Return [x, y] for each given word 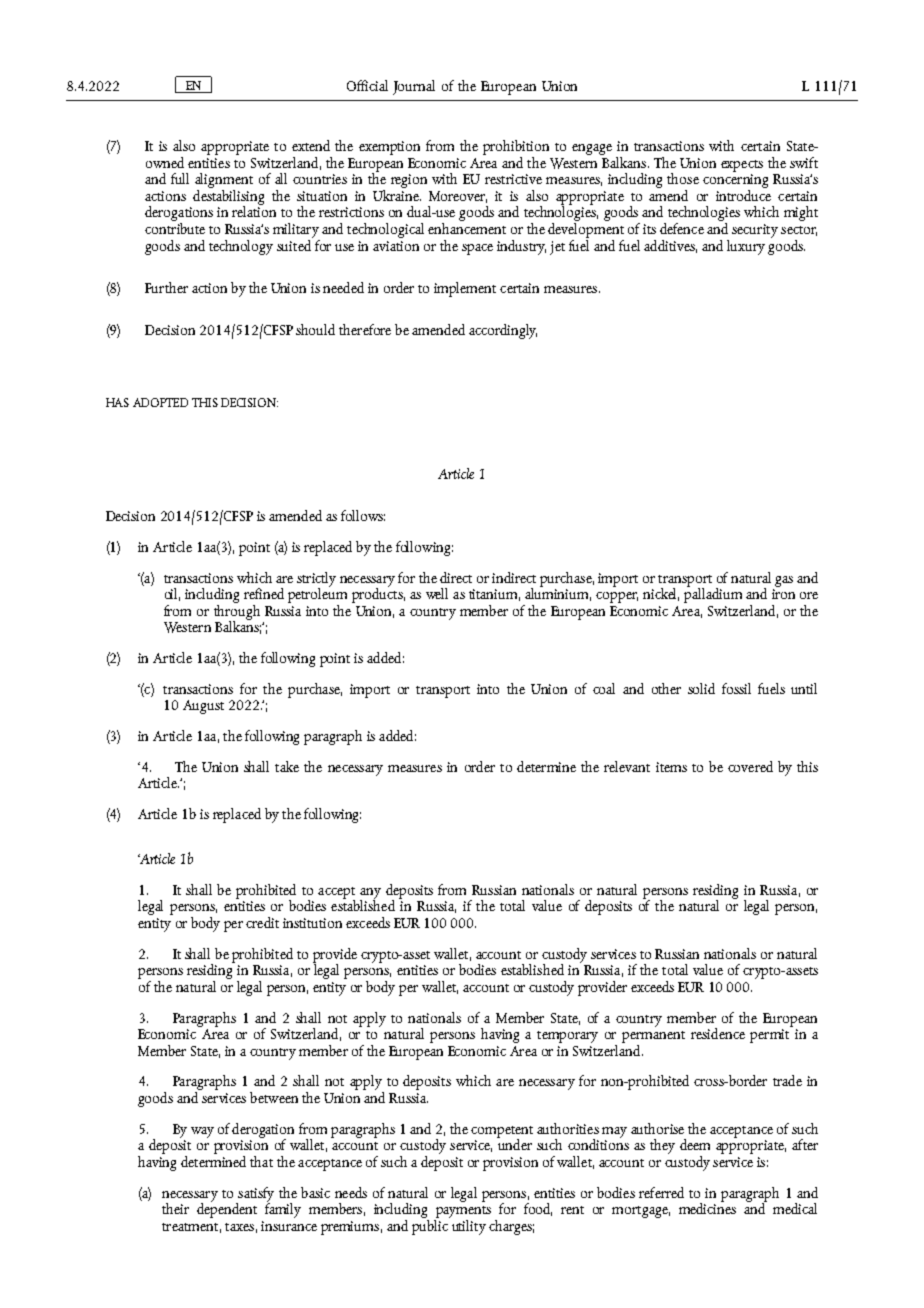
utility [467, 1226]
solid [701, 688]
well [437, 593]
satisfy [255, 1195]
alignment [224, 180]
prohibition [516, 147]
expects [742, 166]
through [237, 612]
